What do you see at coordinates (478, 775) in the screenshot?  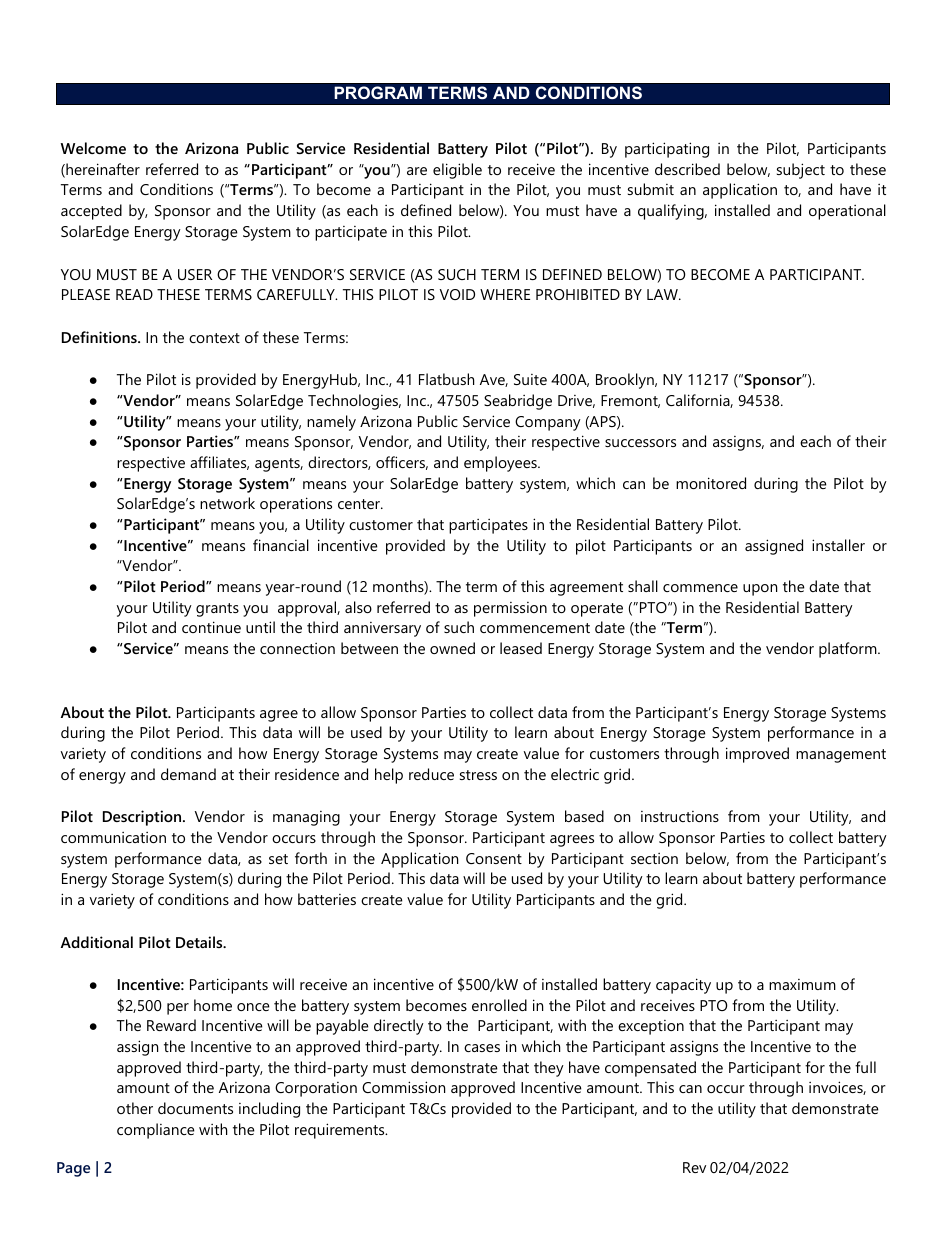 I see `stress` at bounding box center [478, 775].
